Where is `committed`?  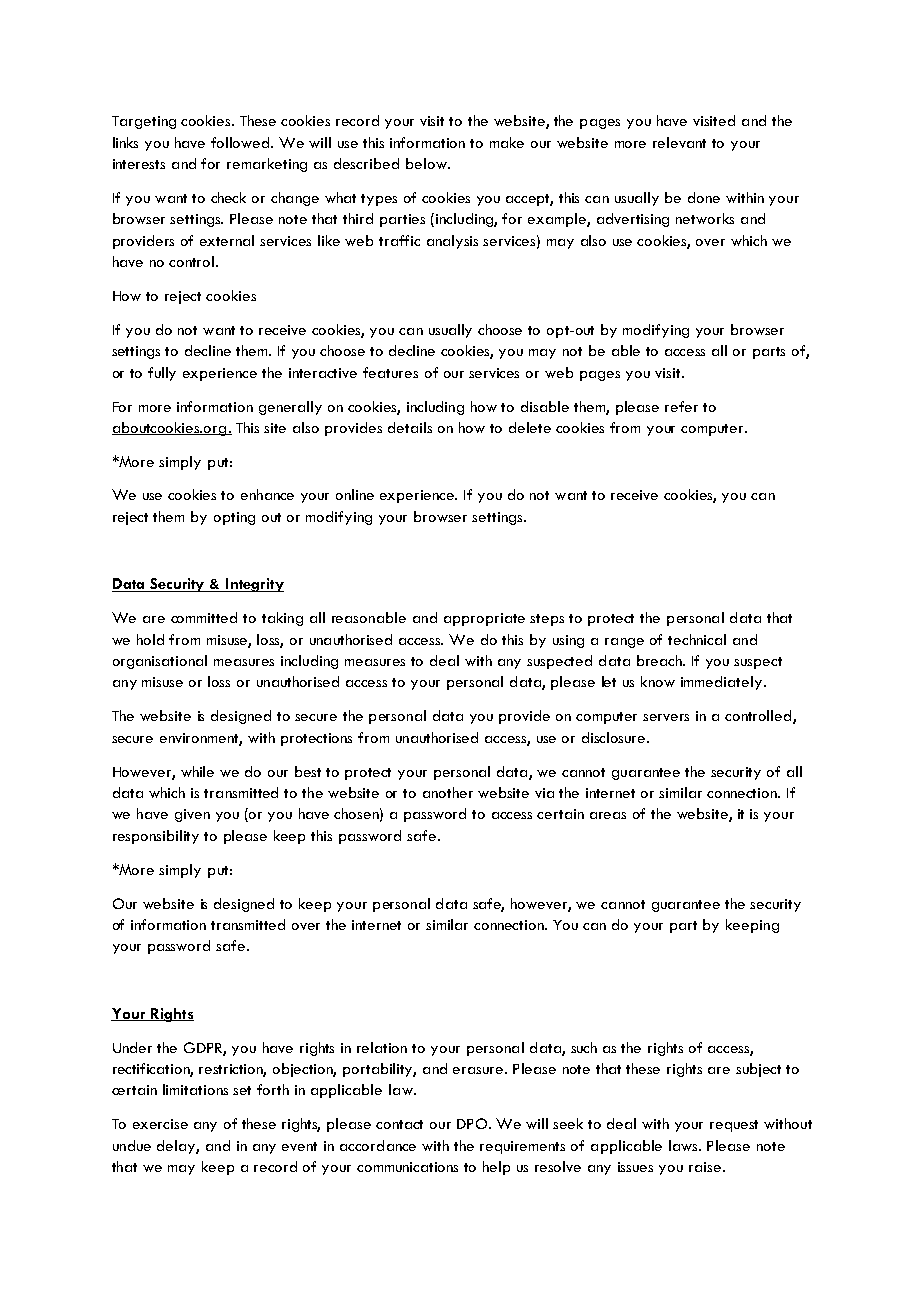 committed is located at coordinates (204, 617).
